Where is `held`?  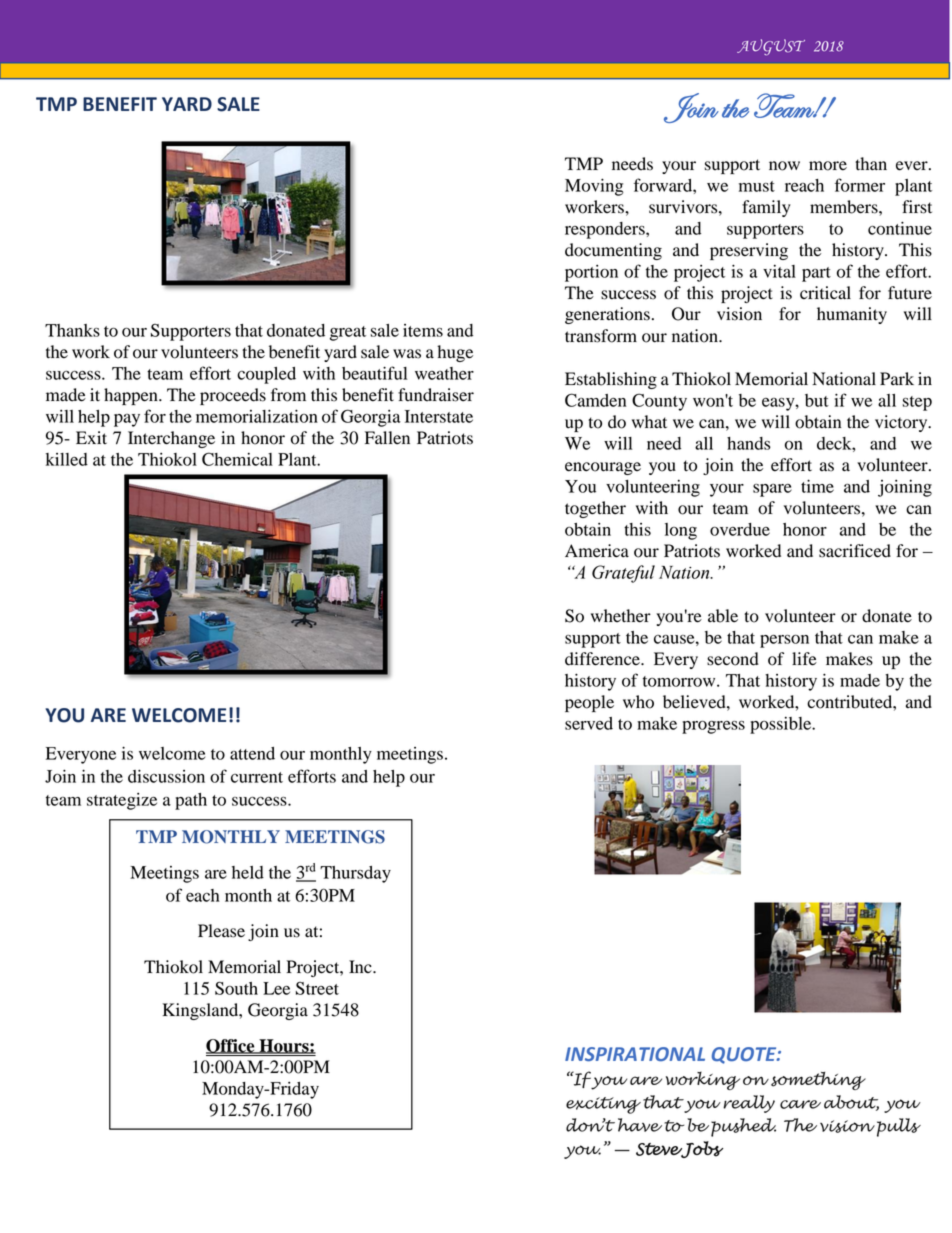
held is located at coordinates (248, 872).
